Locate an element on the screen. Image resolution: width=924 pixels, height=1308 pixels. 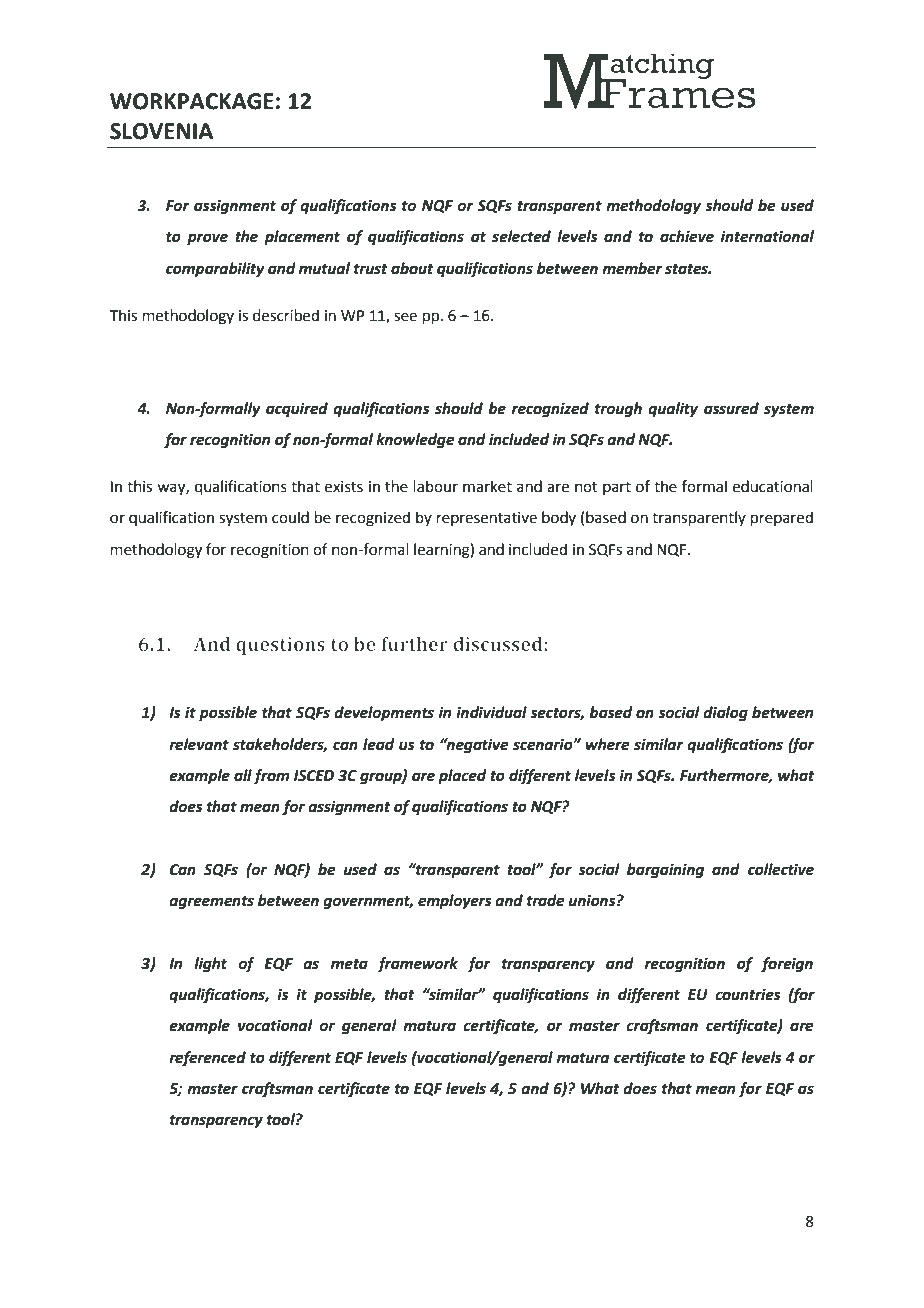
framework is located at coordinates (417, 964).
